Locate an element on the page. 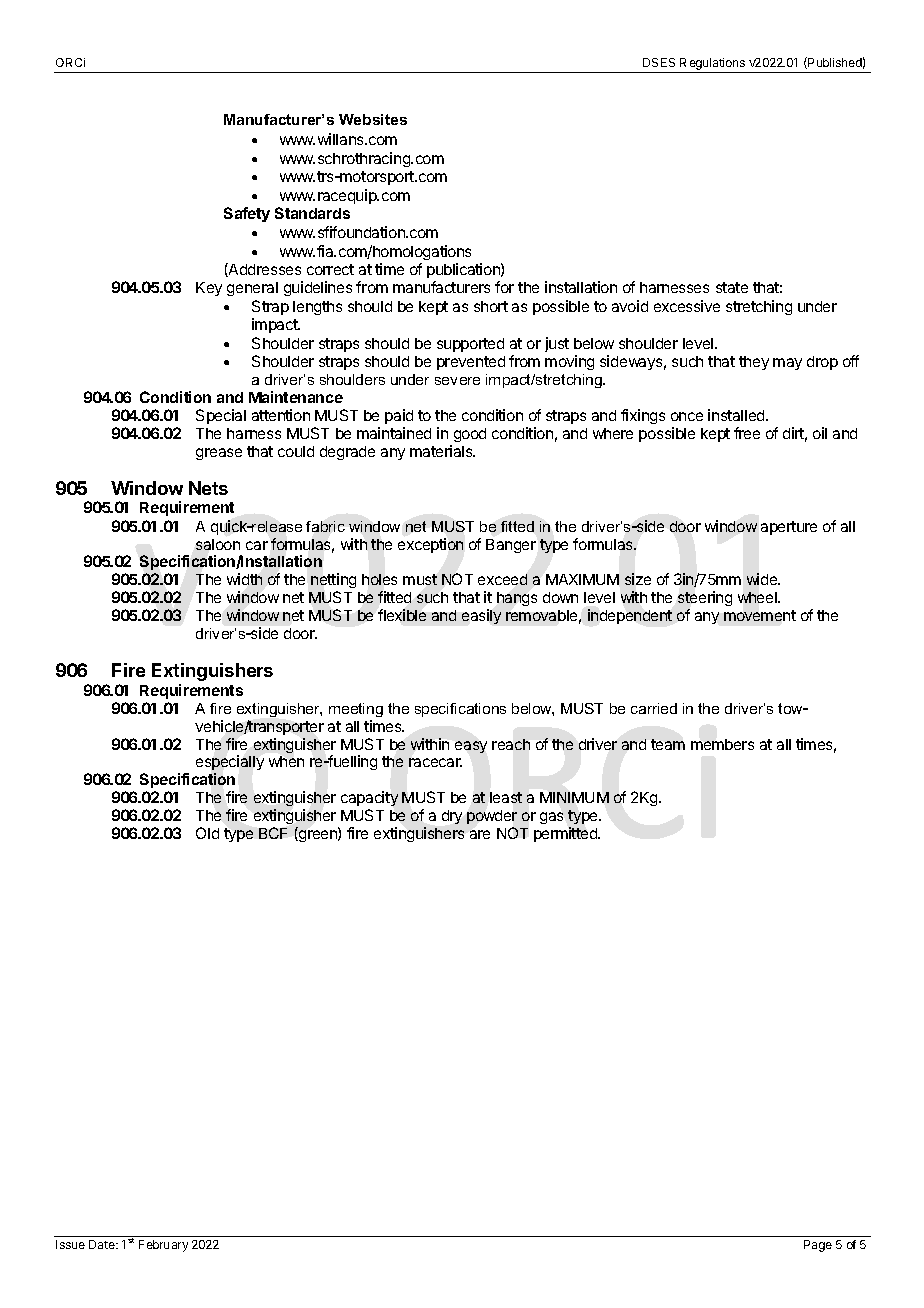 This image has width=924, height=1308. February is located at coordinates (163, 1246).
